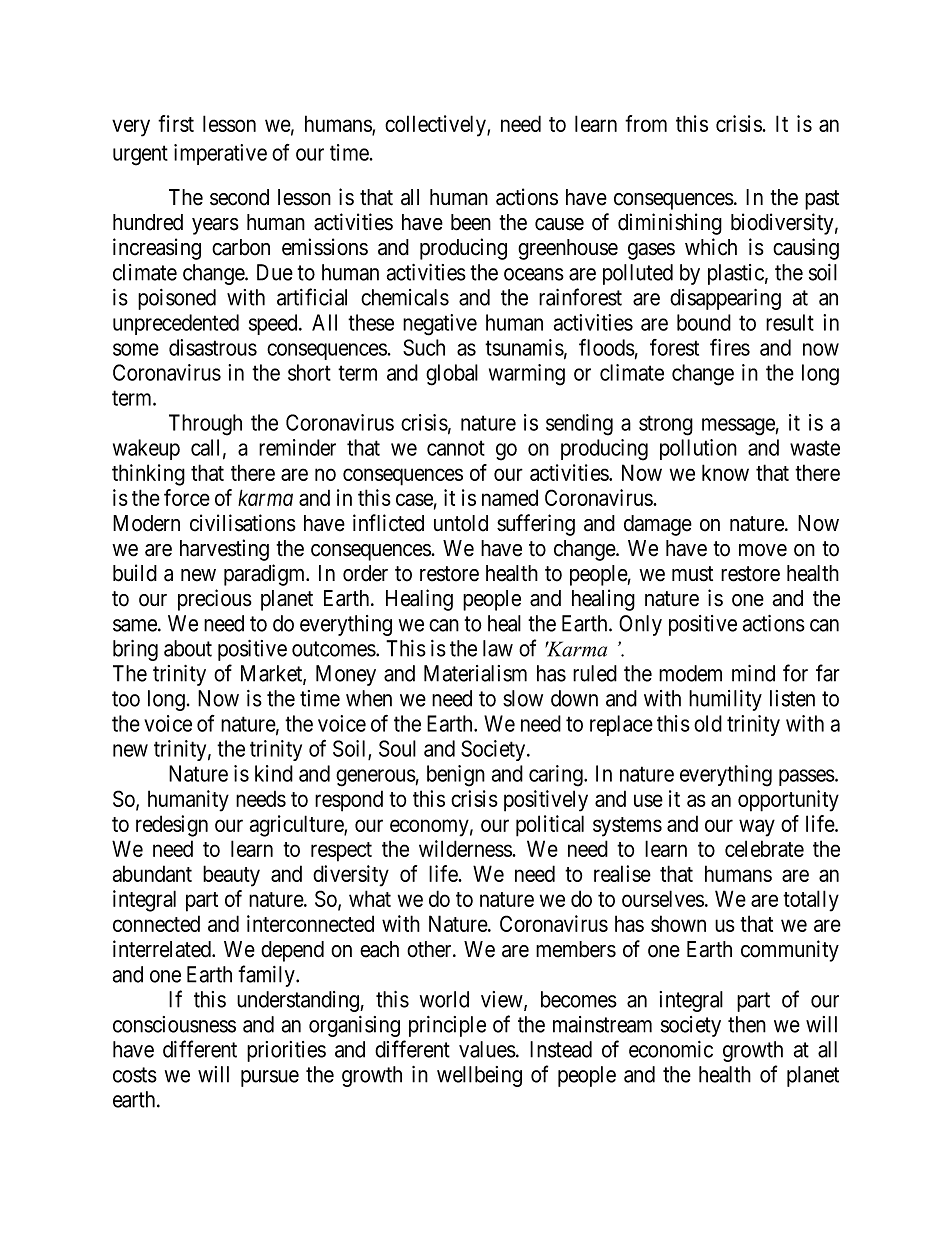 The width and height of the image is (952, 1233). I want to click on collectively, so click(436, 126).
